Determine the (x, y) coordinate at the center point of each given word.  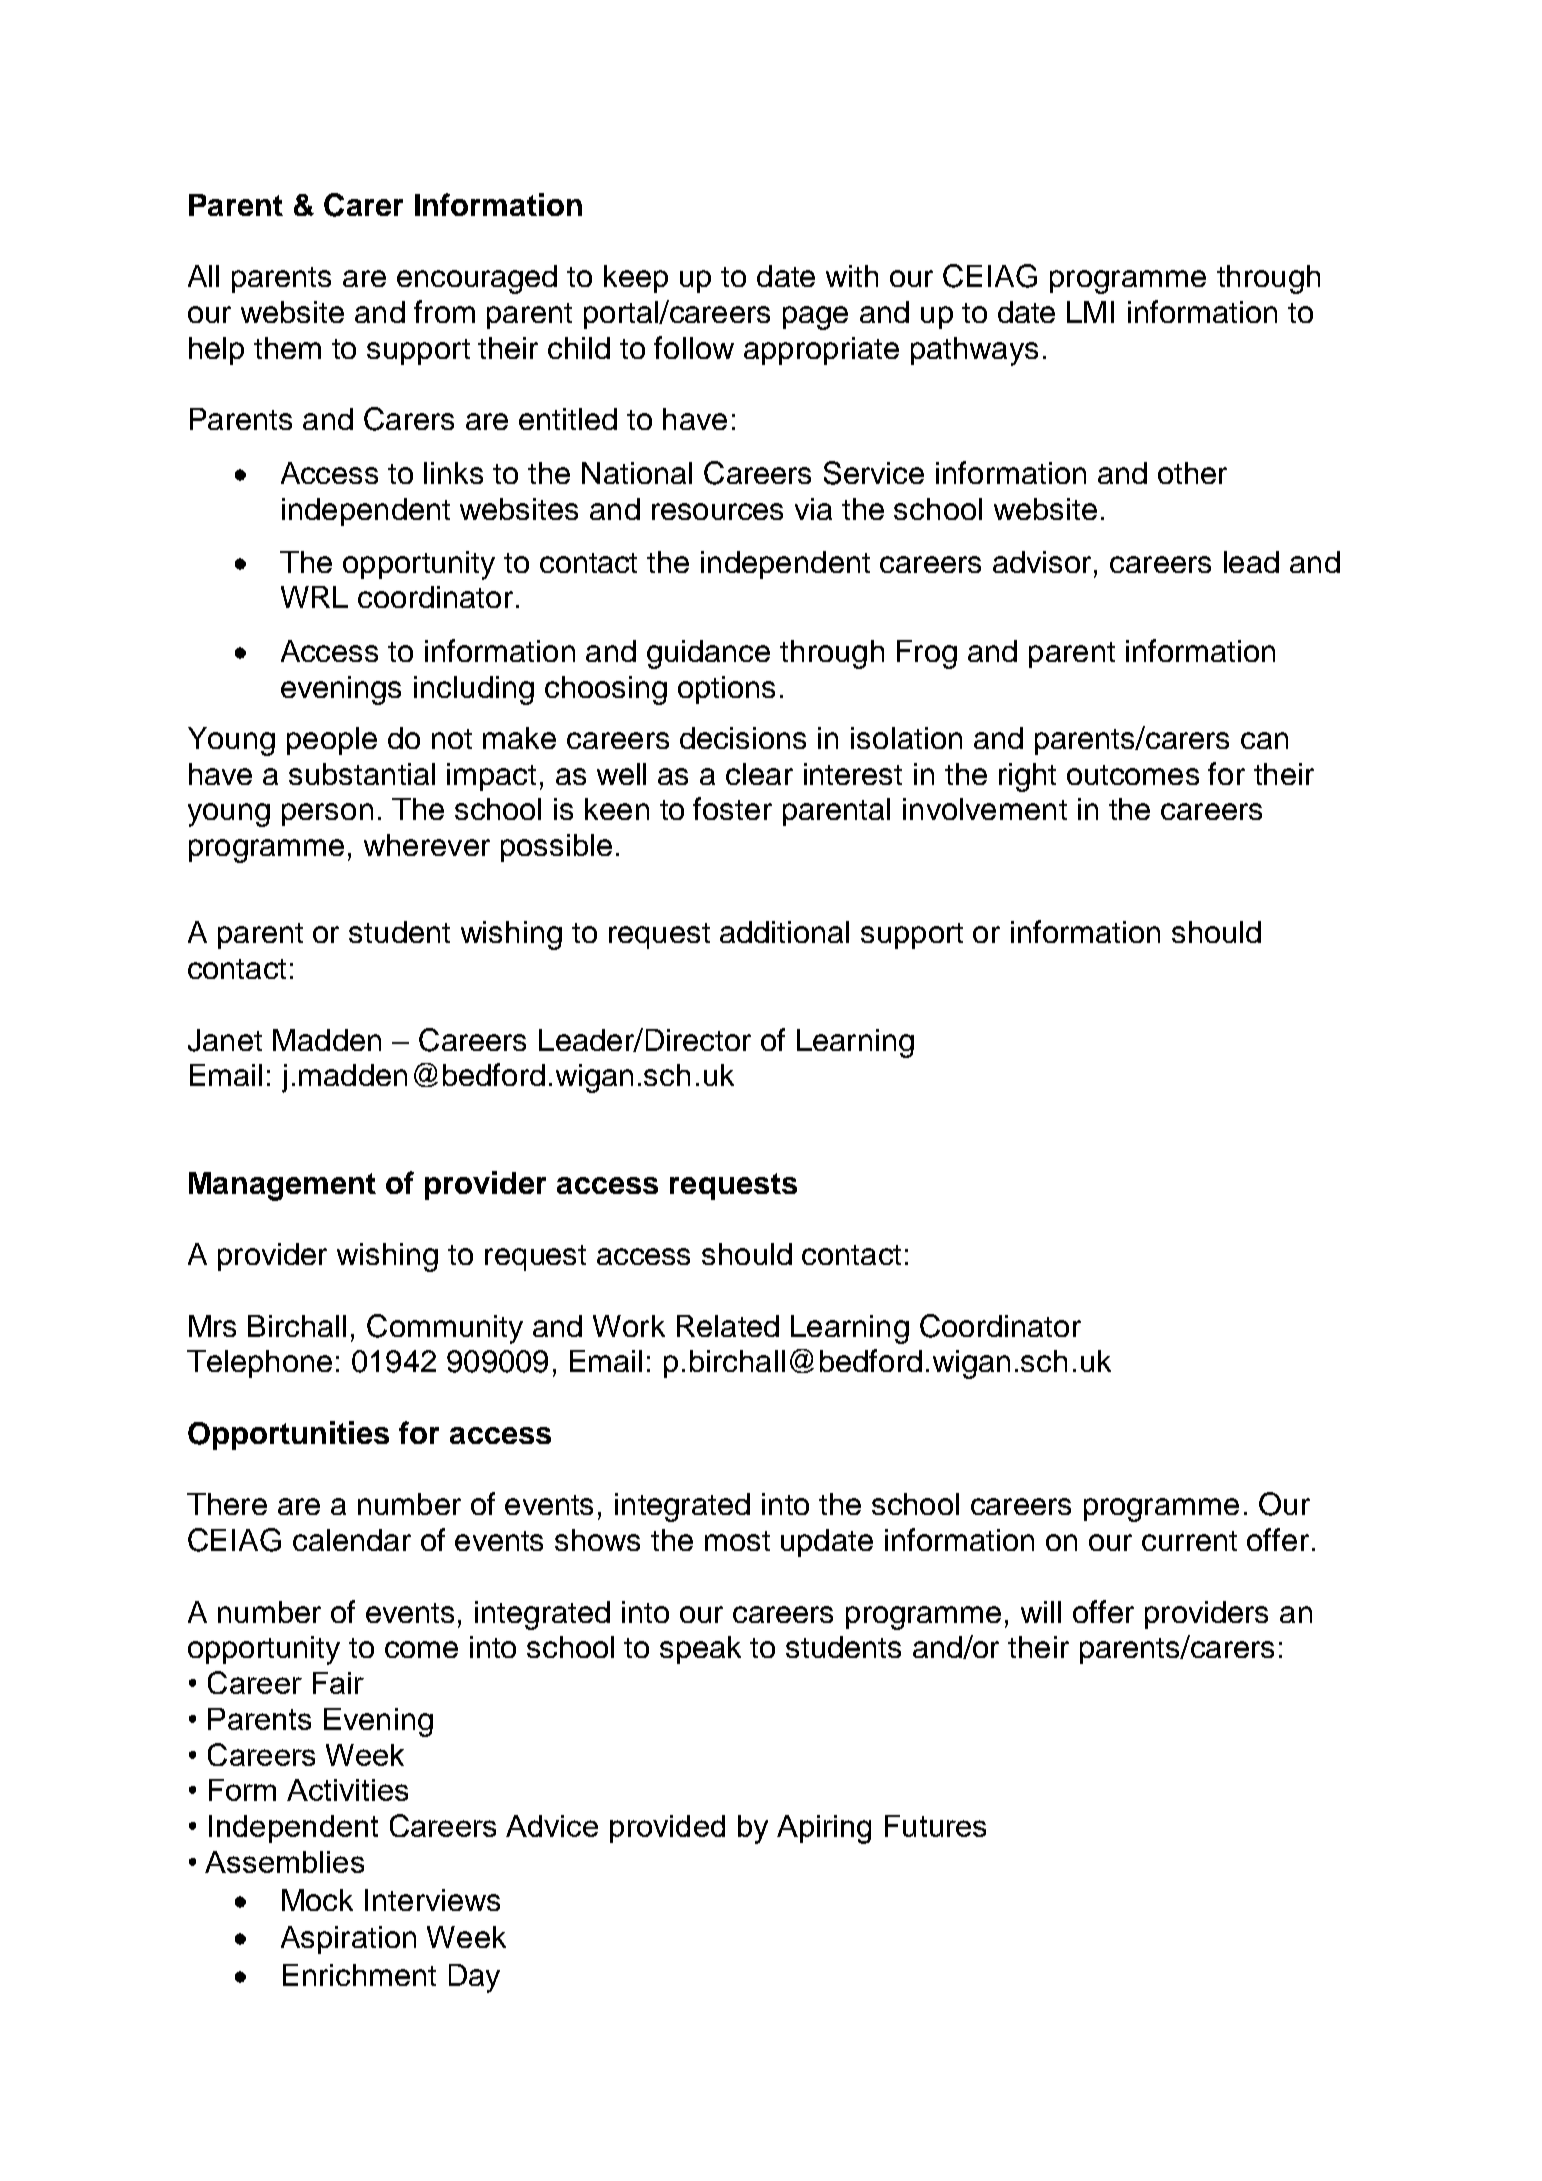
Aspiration (348, 1940)
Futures (935, 1826)
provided (667, 1829)
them (287, 348)
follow (694, 347)
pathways (974, 351)
